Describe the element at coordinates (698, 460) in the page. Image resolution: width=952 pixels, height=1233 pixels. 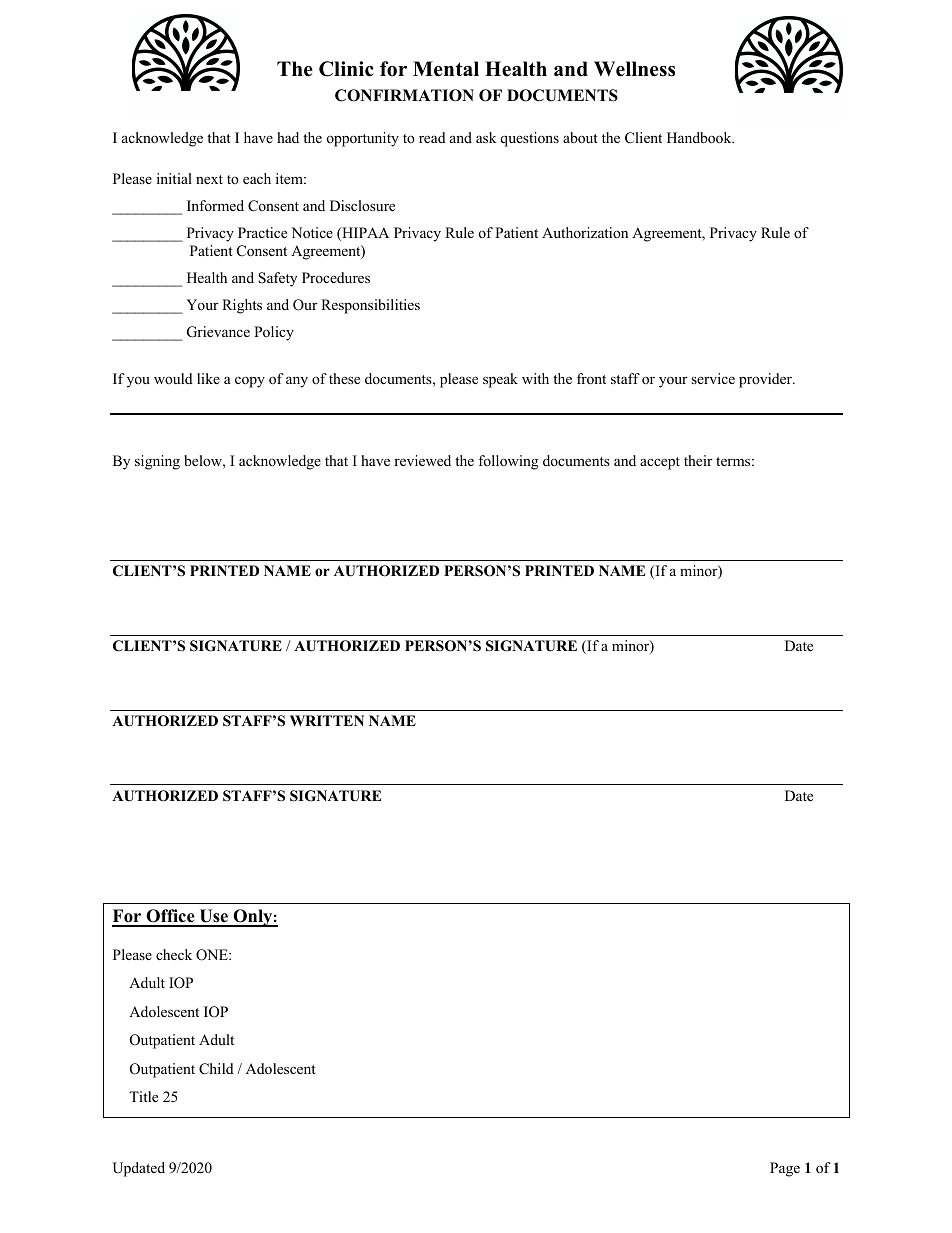
I see `their` at that location.
